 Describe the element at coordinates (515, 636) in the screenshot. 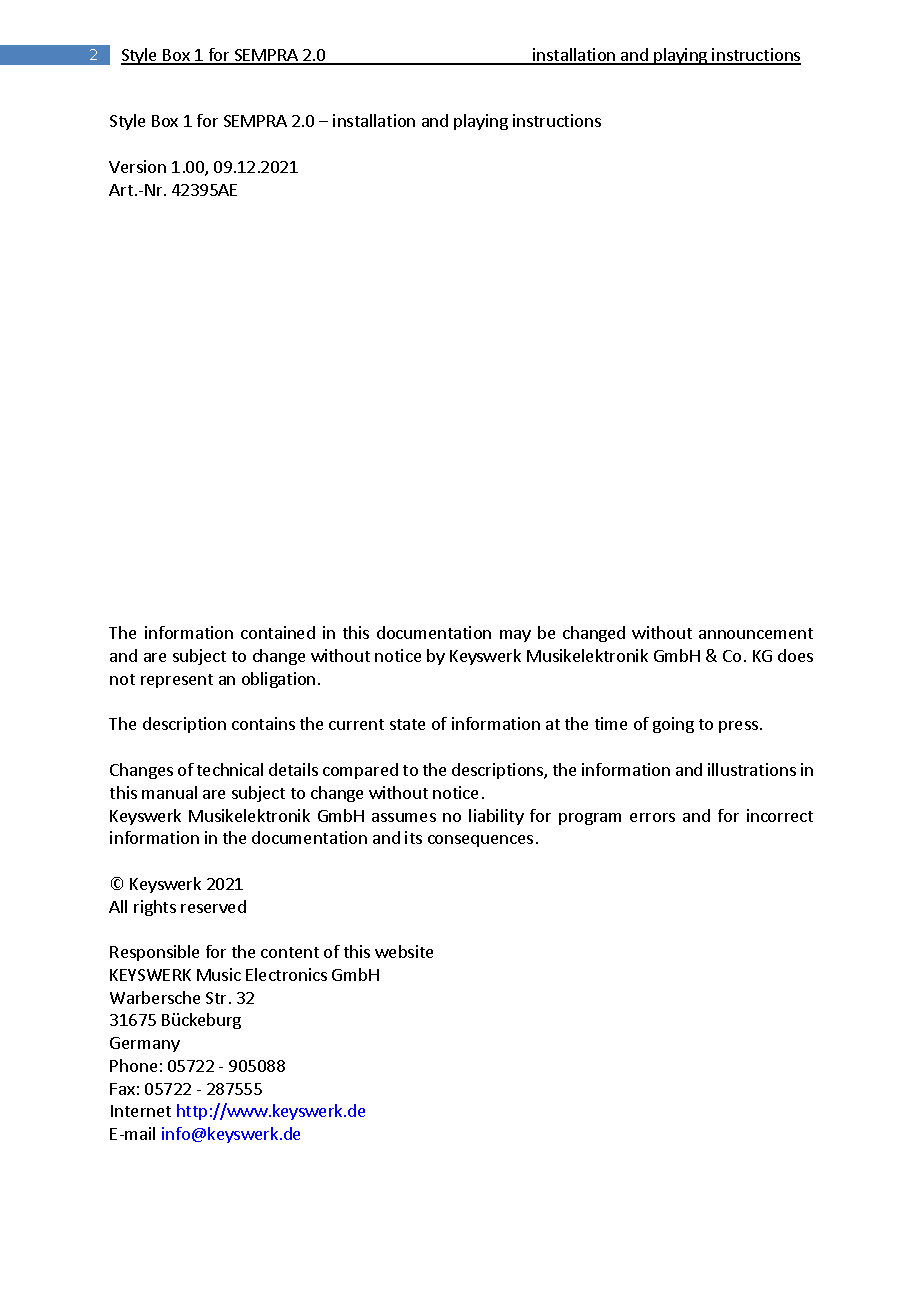

I see `may` at that location.
